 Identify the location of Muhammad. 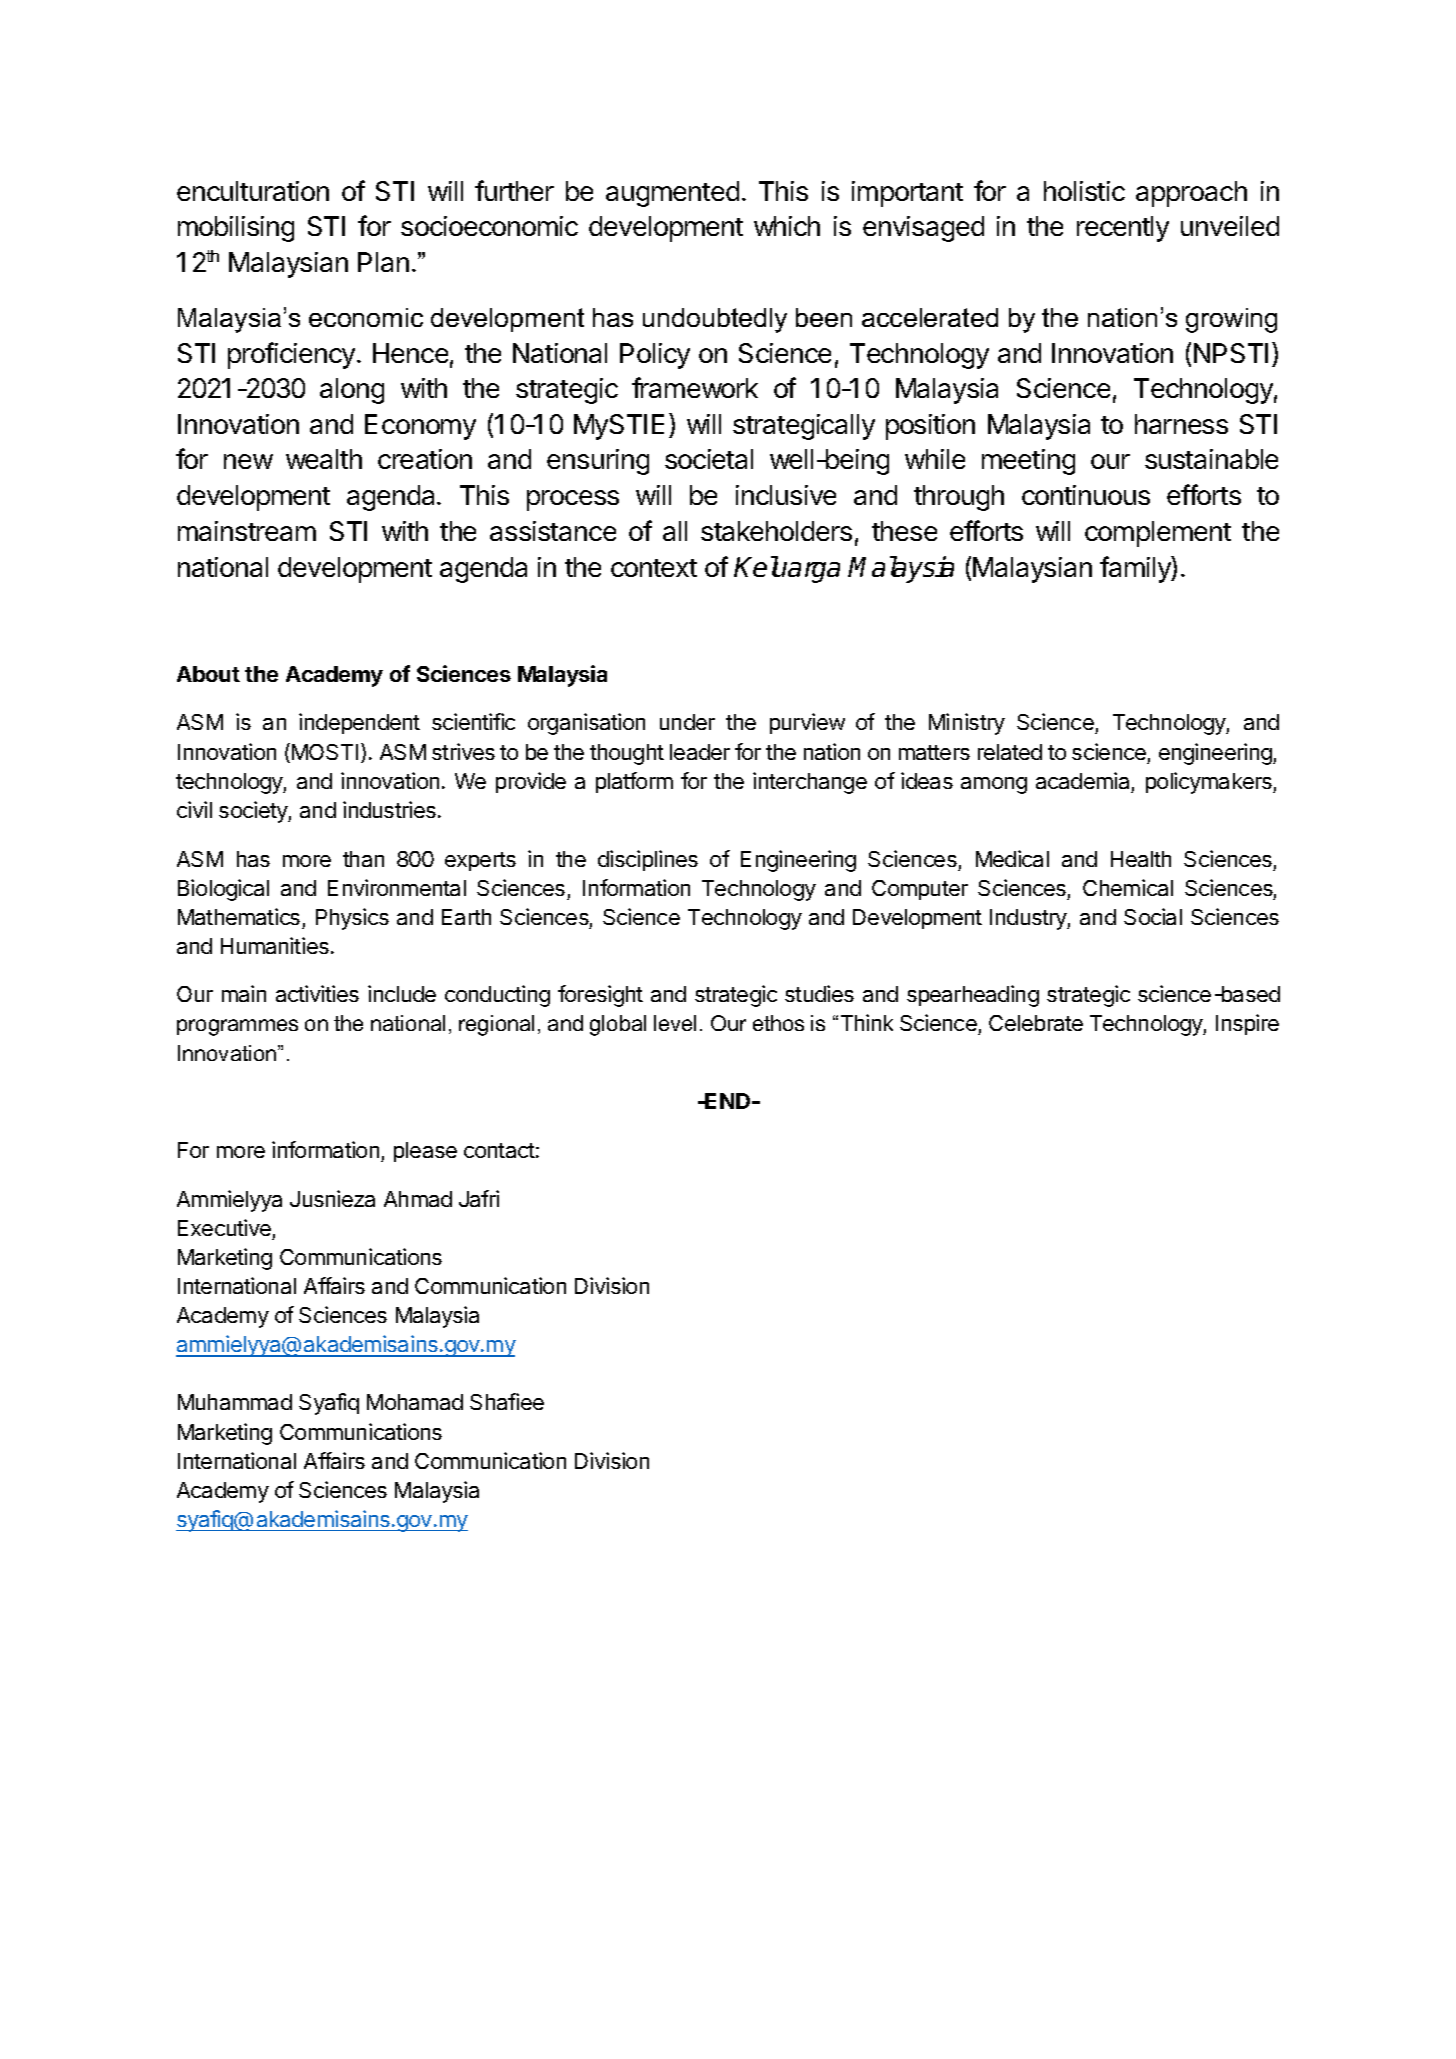
(235, 1402).
